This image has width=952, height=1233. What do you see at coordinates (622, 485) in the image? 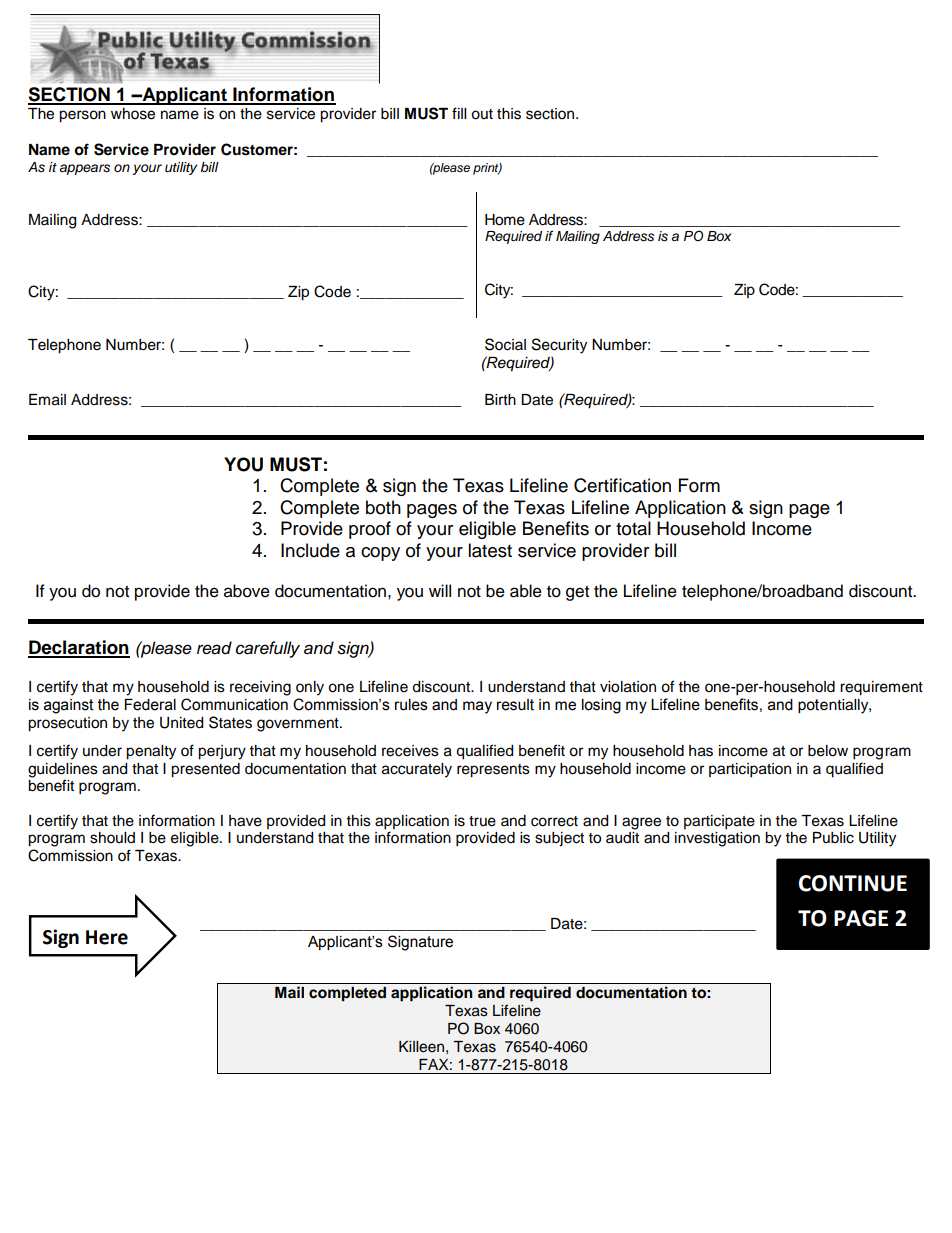
I see `Certification` at bounding box center [622, 485].
